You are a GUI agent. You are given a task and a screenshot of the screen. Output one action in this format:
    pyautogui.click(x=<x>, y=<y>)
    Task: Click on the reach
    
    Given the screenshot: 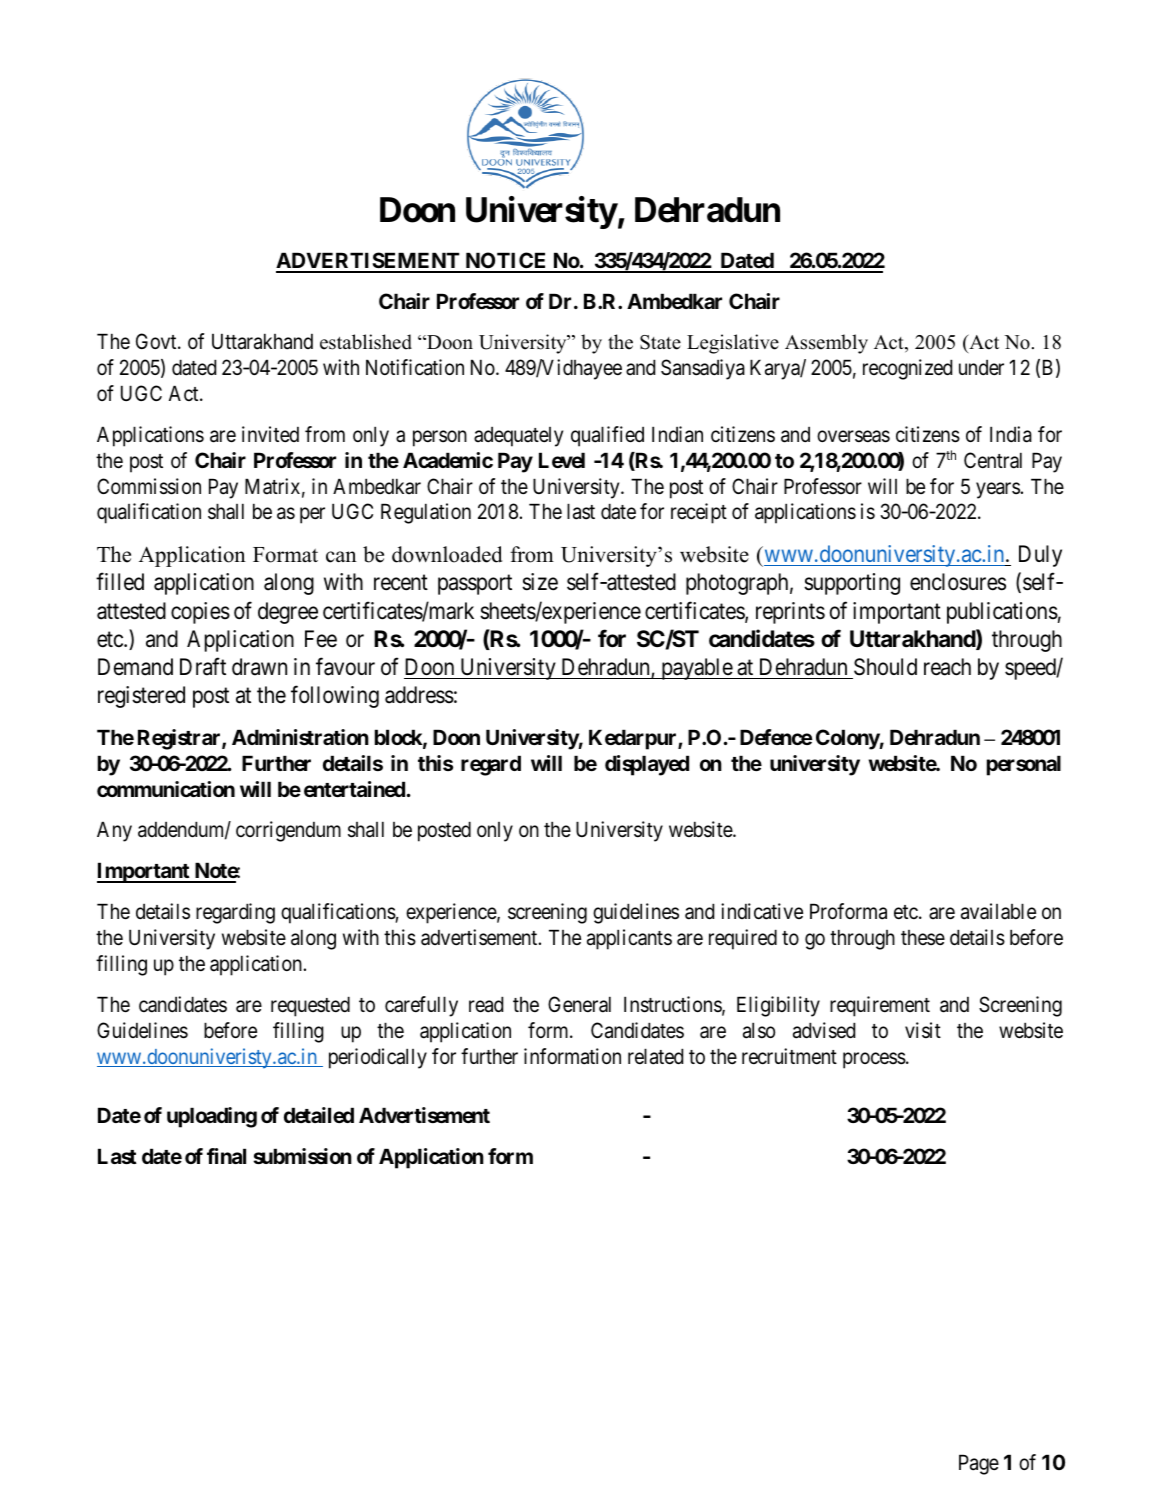 What is the action you would take?
    pyautogui.click(x=947, y=667)
